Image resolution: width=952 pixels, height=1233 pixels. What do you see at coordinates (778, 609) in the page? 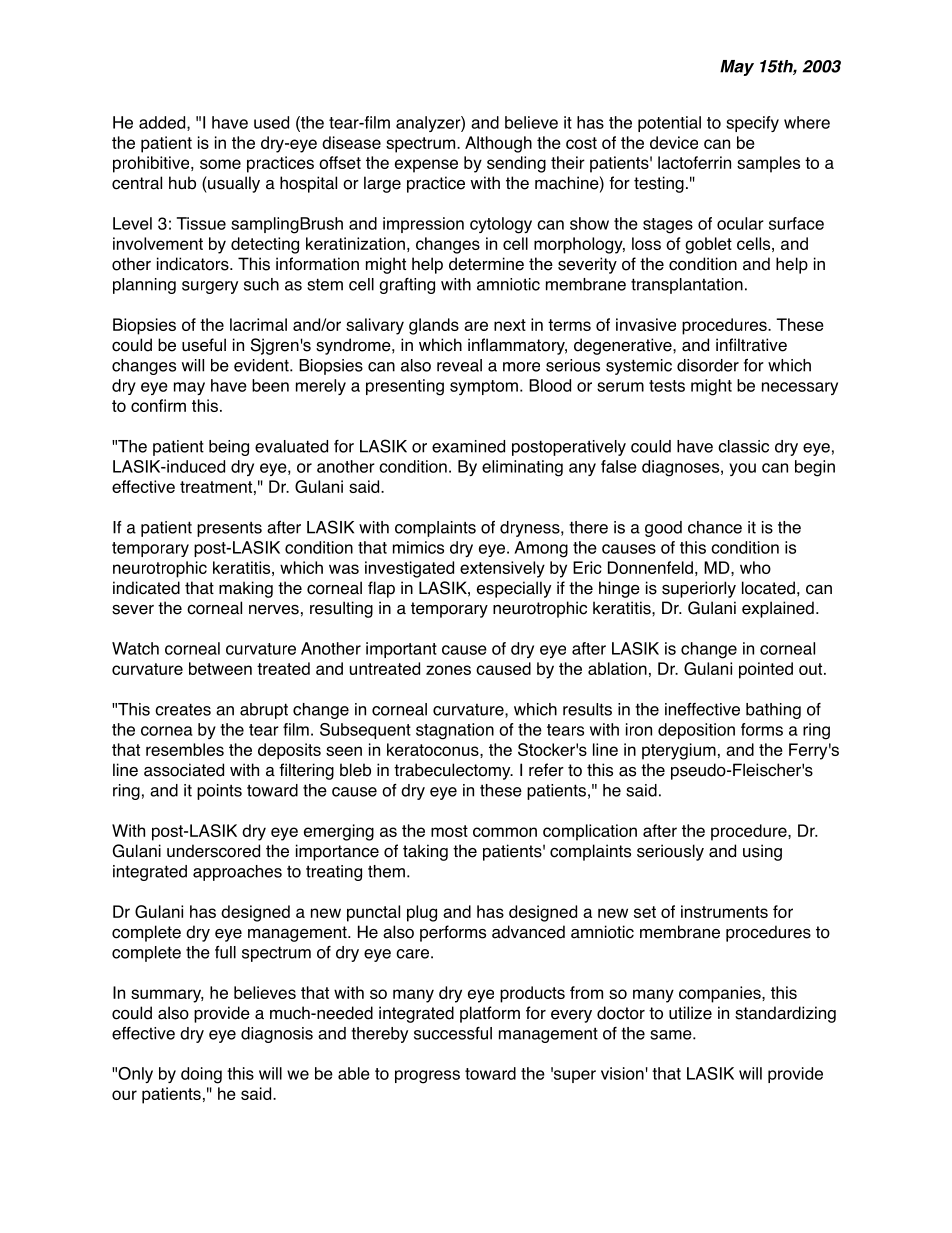
I see `explained` at bounding box center [778, 609].
